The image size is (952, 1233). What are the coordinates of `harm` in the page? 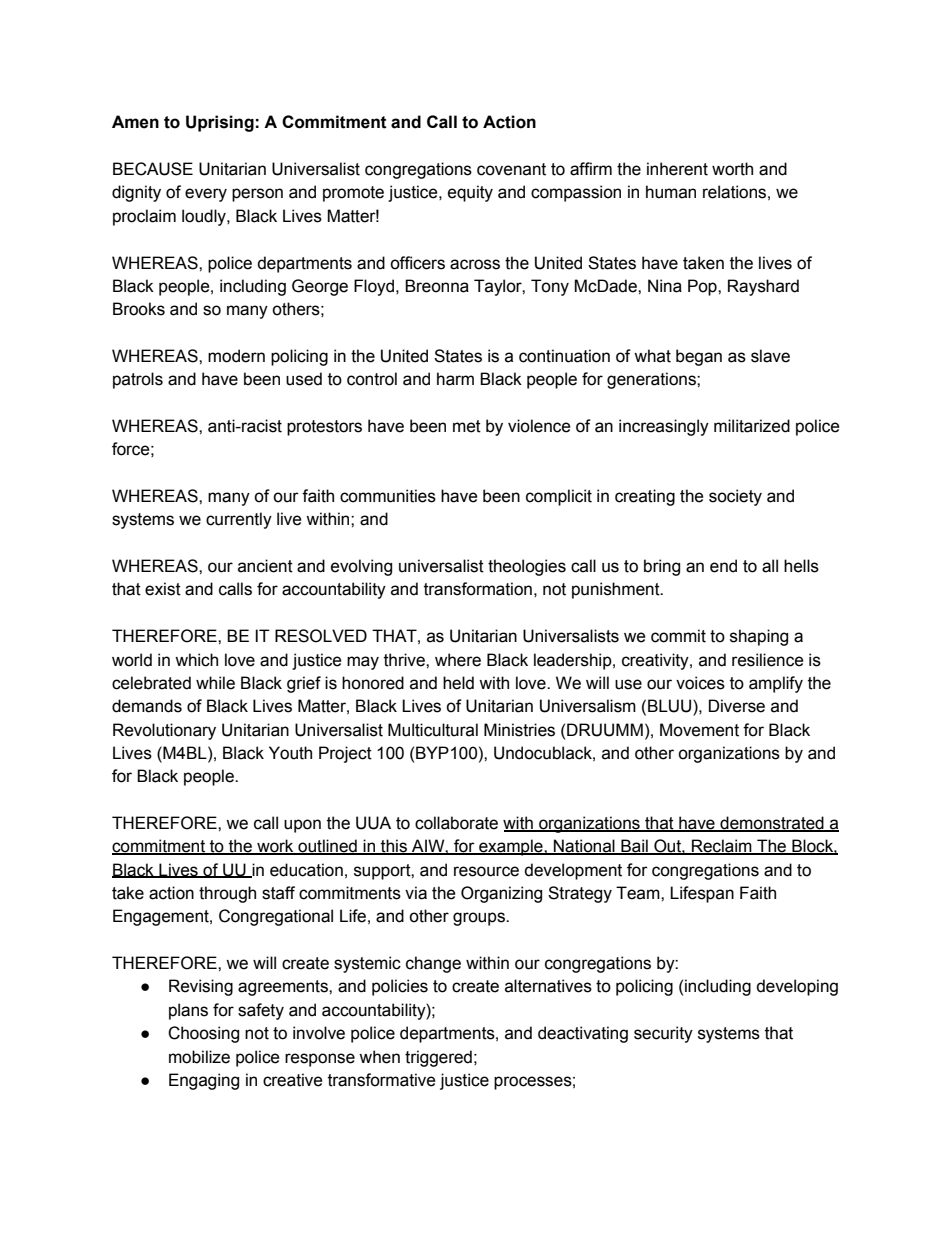 It's located at (455, 379).
